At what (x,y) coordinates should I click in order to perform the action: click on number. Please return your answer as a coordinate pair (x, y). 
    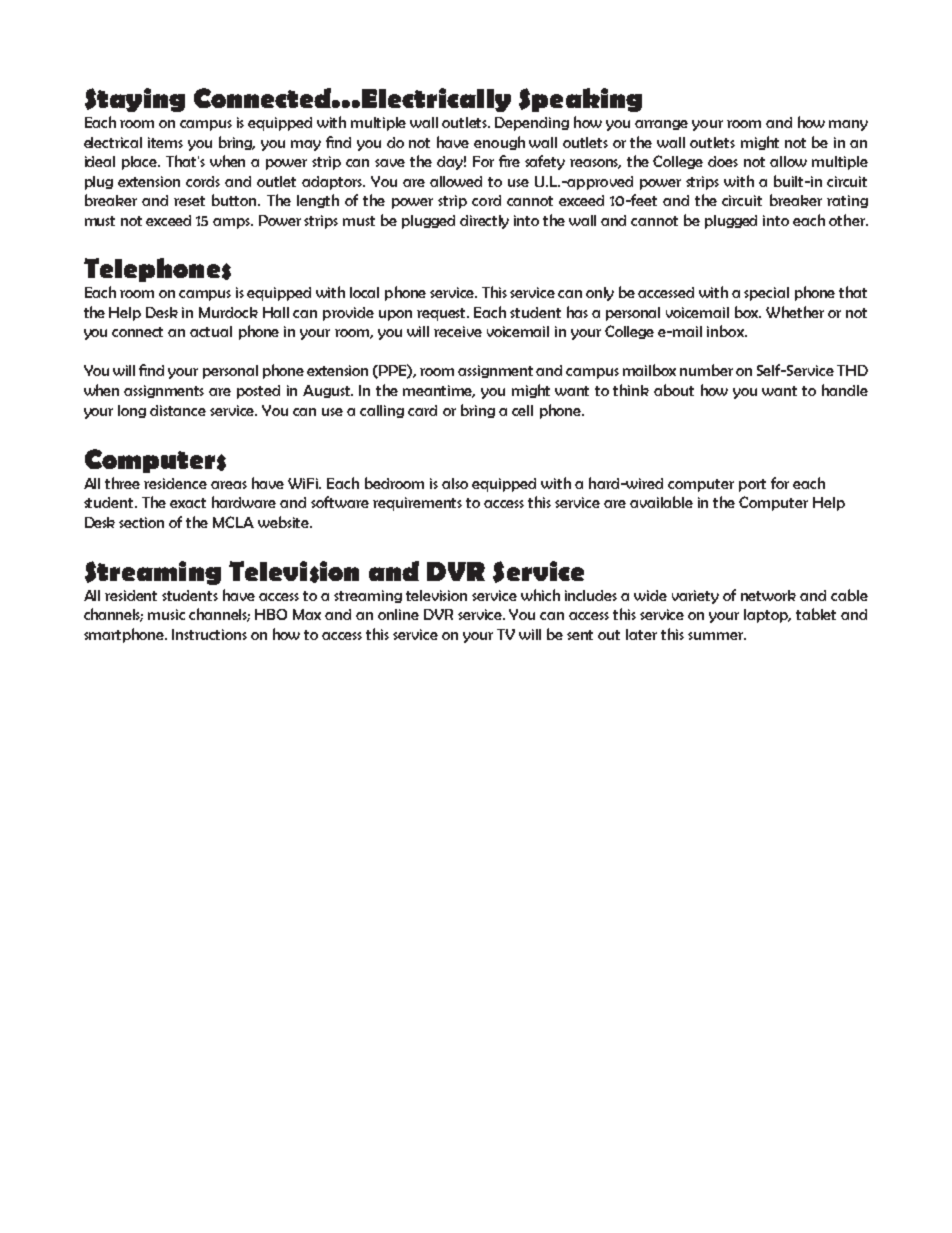
    Looking at the image, I should click on (706, 370).
